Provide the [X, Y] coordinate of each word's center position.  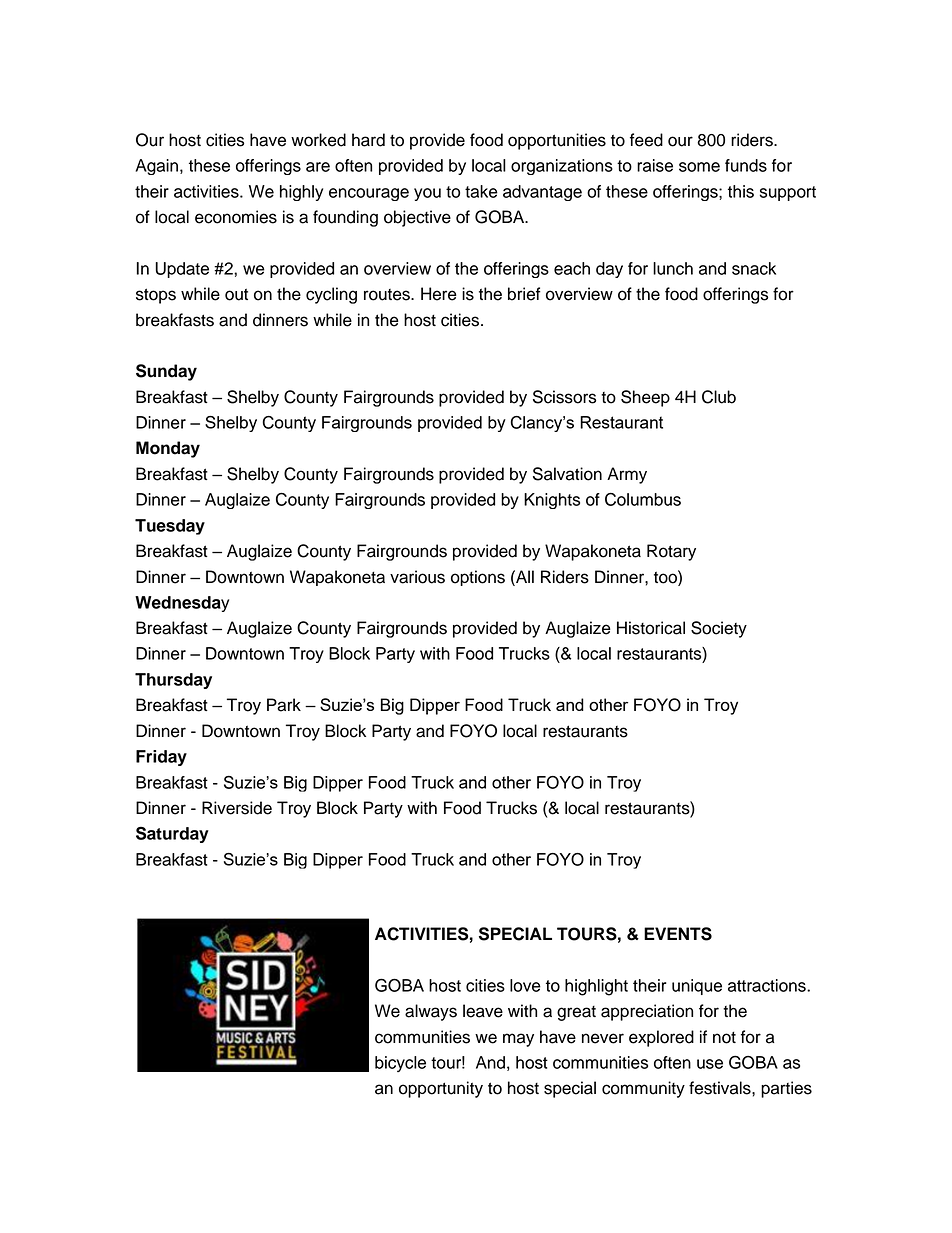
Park [284, 705]
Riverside [237, 808]
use [710, 1064]
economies [236, 217]
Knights [552, 501]
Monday [168, 449]
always [431, 1012]
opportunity [441, 1089]
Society [719, 629]
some [699, 167]
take [481, 191]
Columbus [643, 499]
